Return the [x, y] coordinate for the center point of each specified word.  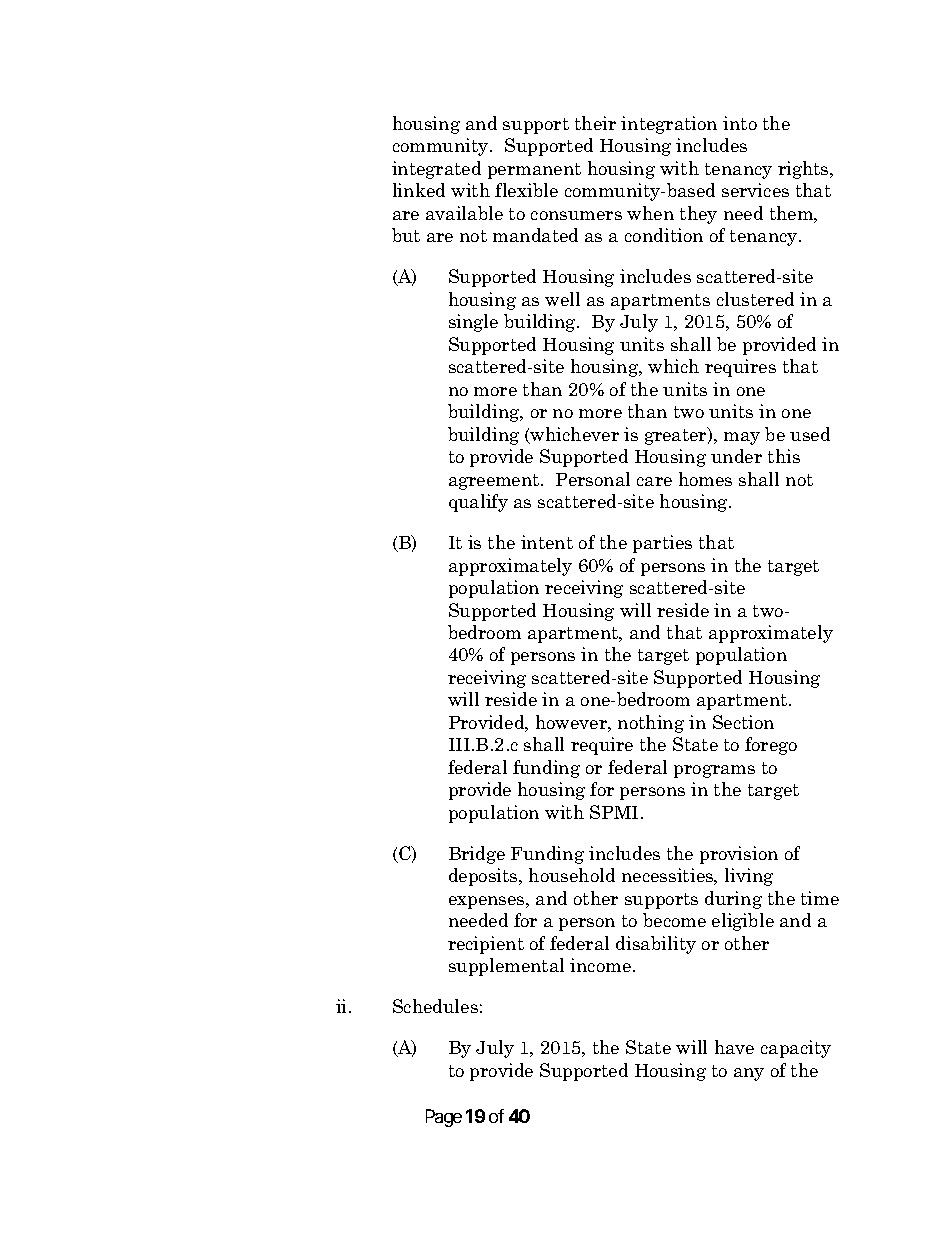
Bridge [477, 855]
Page [444, 1118]
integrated [436, 170]
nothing [651, 724]
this [784, 456]
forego [771, 746]
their [595, 123]
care [654, 481]
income [600, 965]
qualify [478, 503]
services [755, 190]
